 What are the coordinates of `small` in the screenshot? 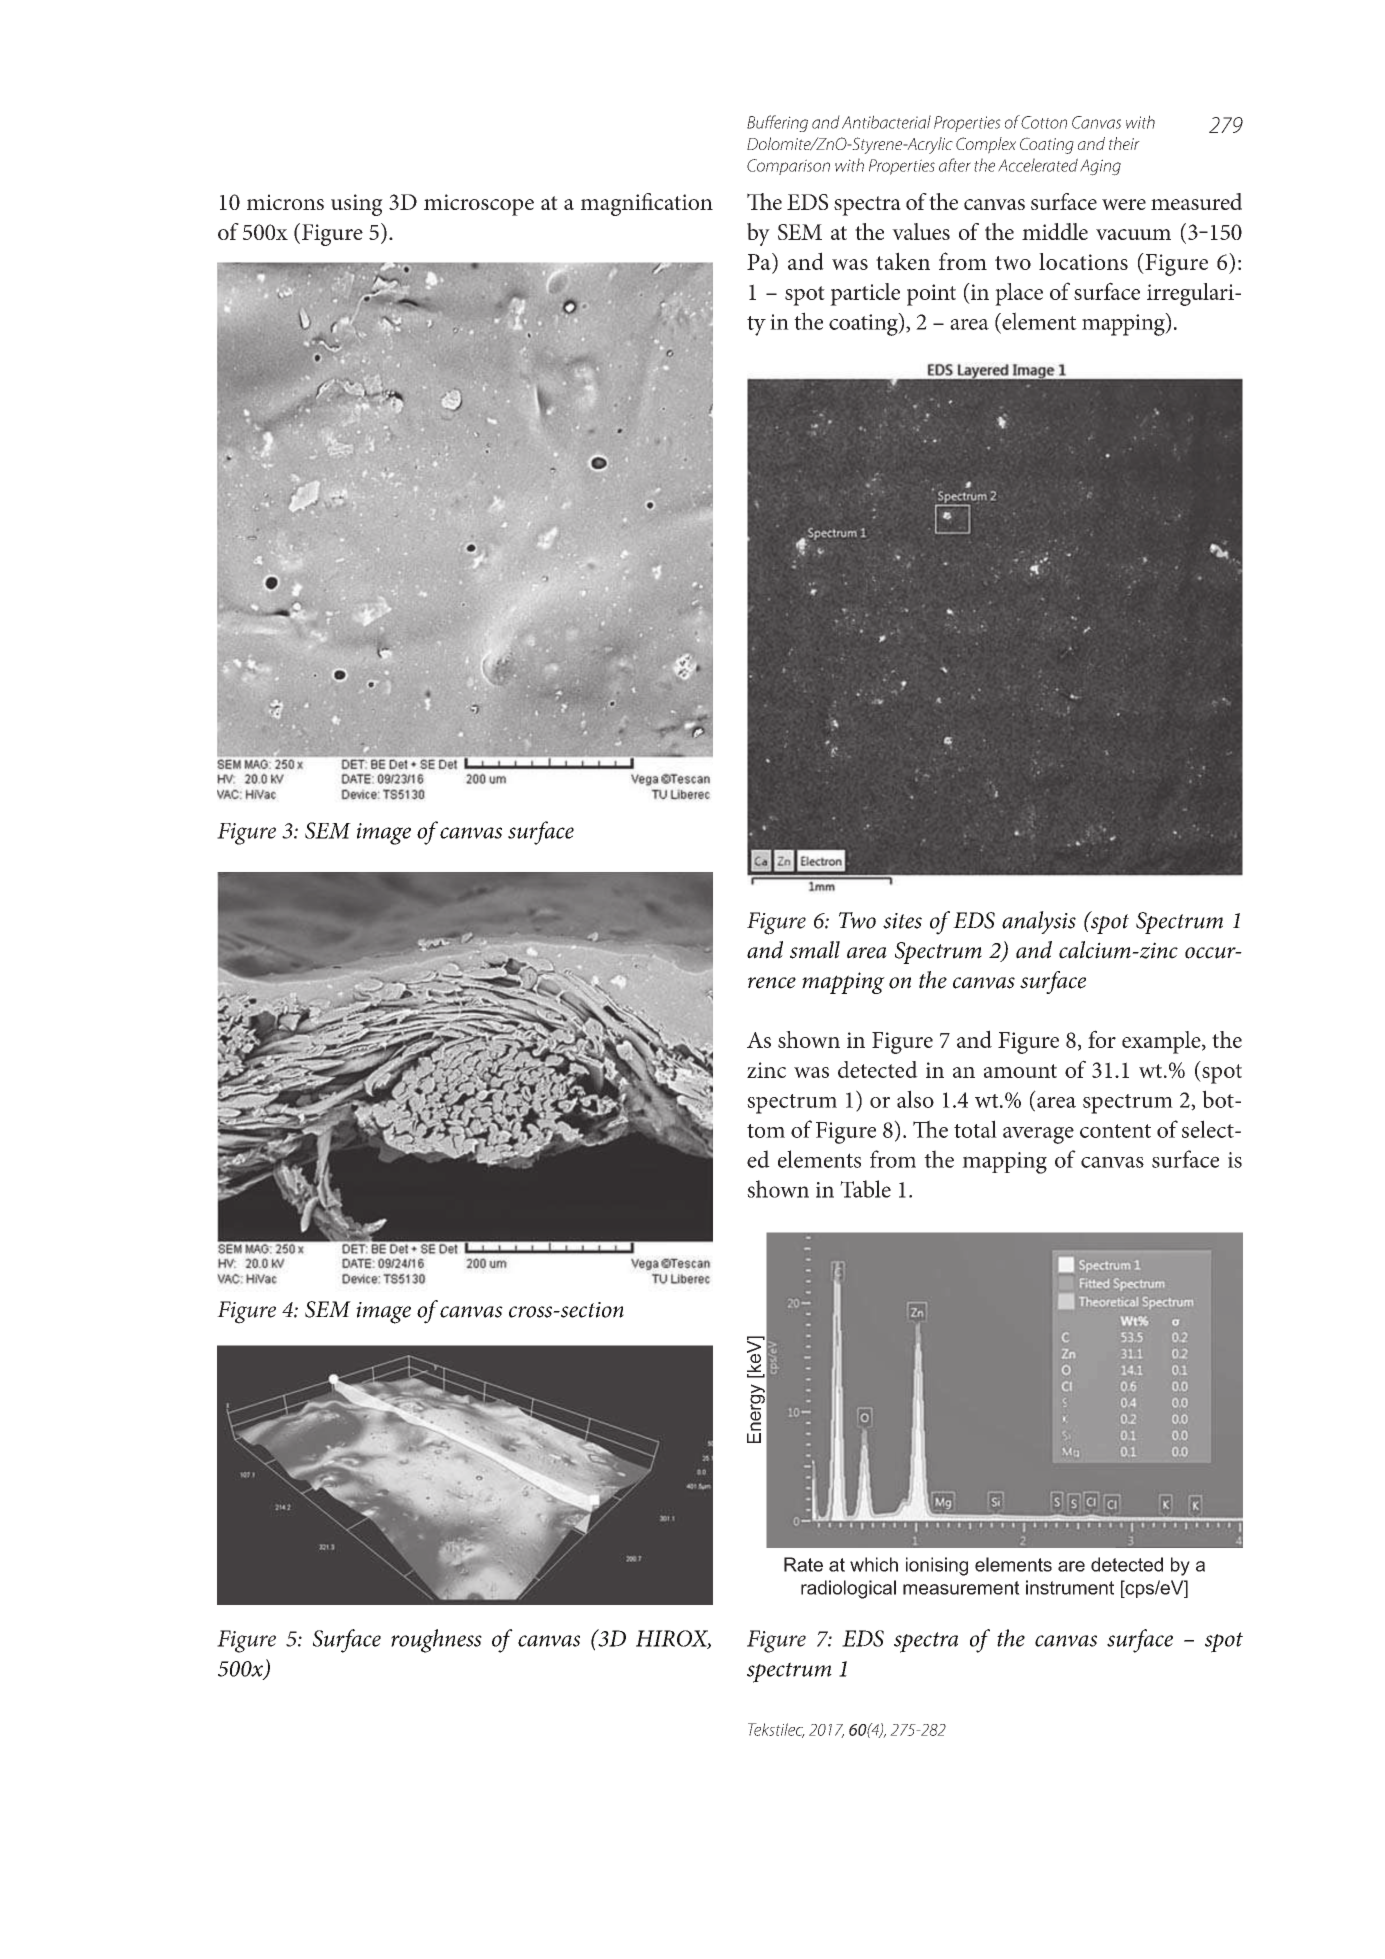 It's located at (815, 950).
